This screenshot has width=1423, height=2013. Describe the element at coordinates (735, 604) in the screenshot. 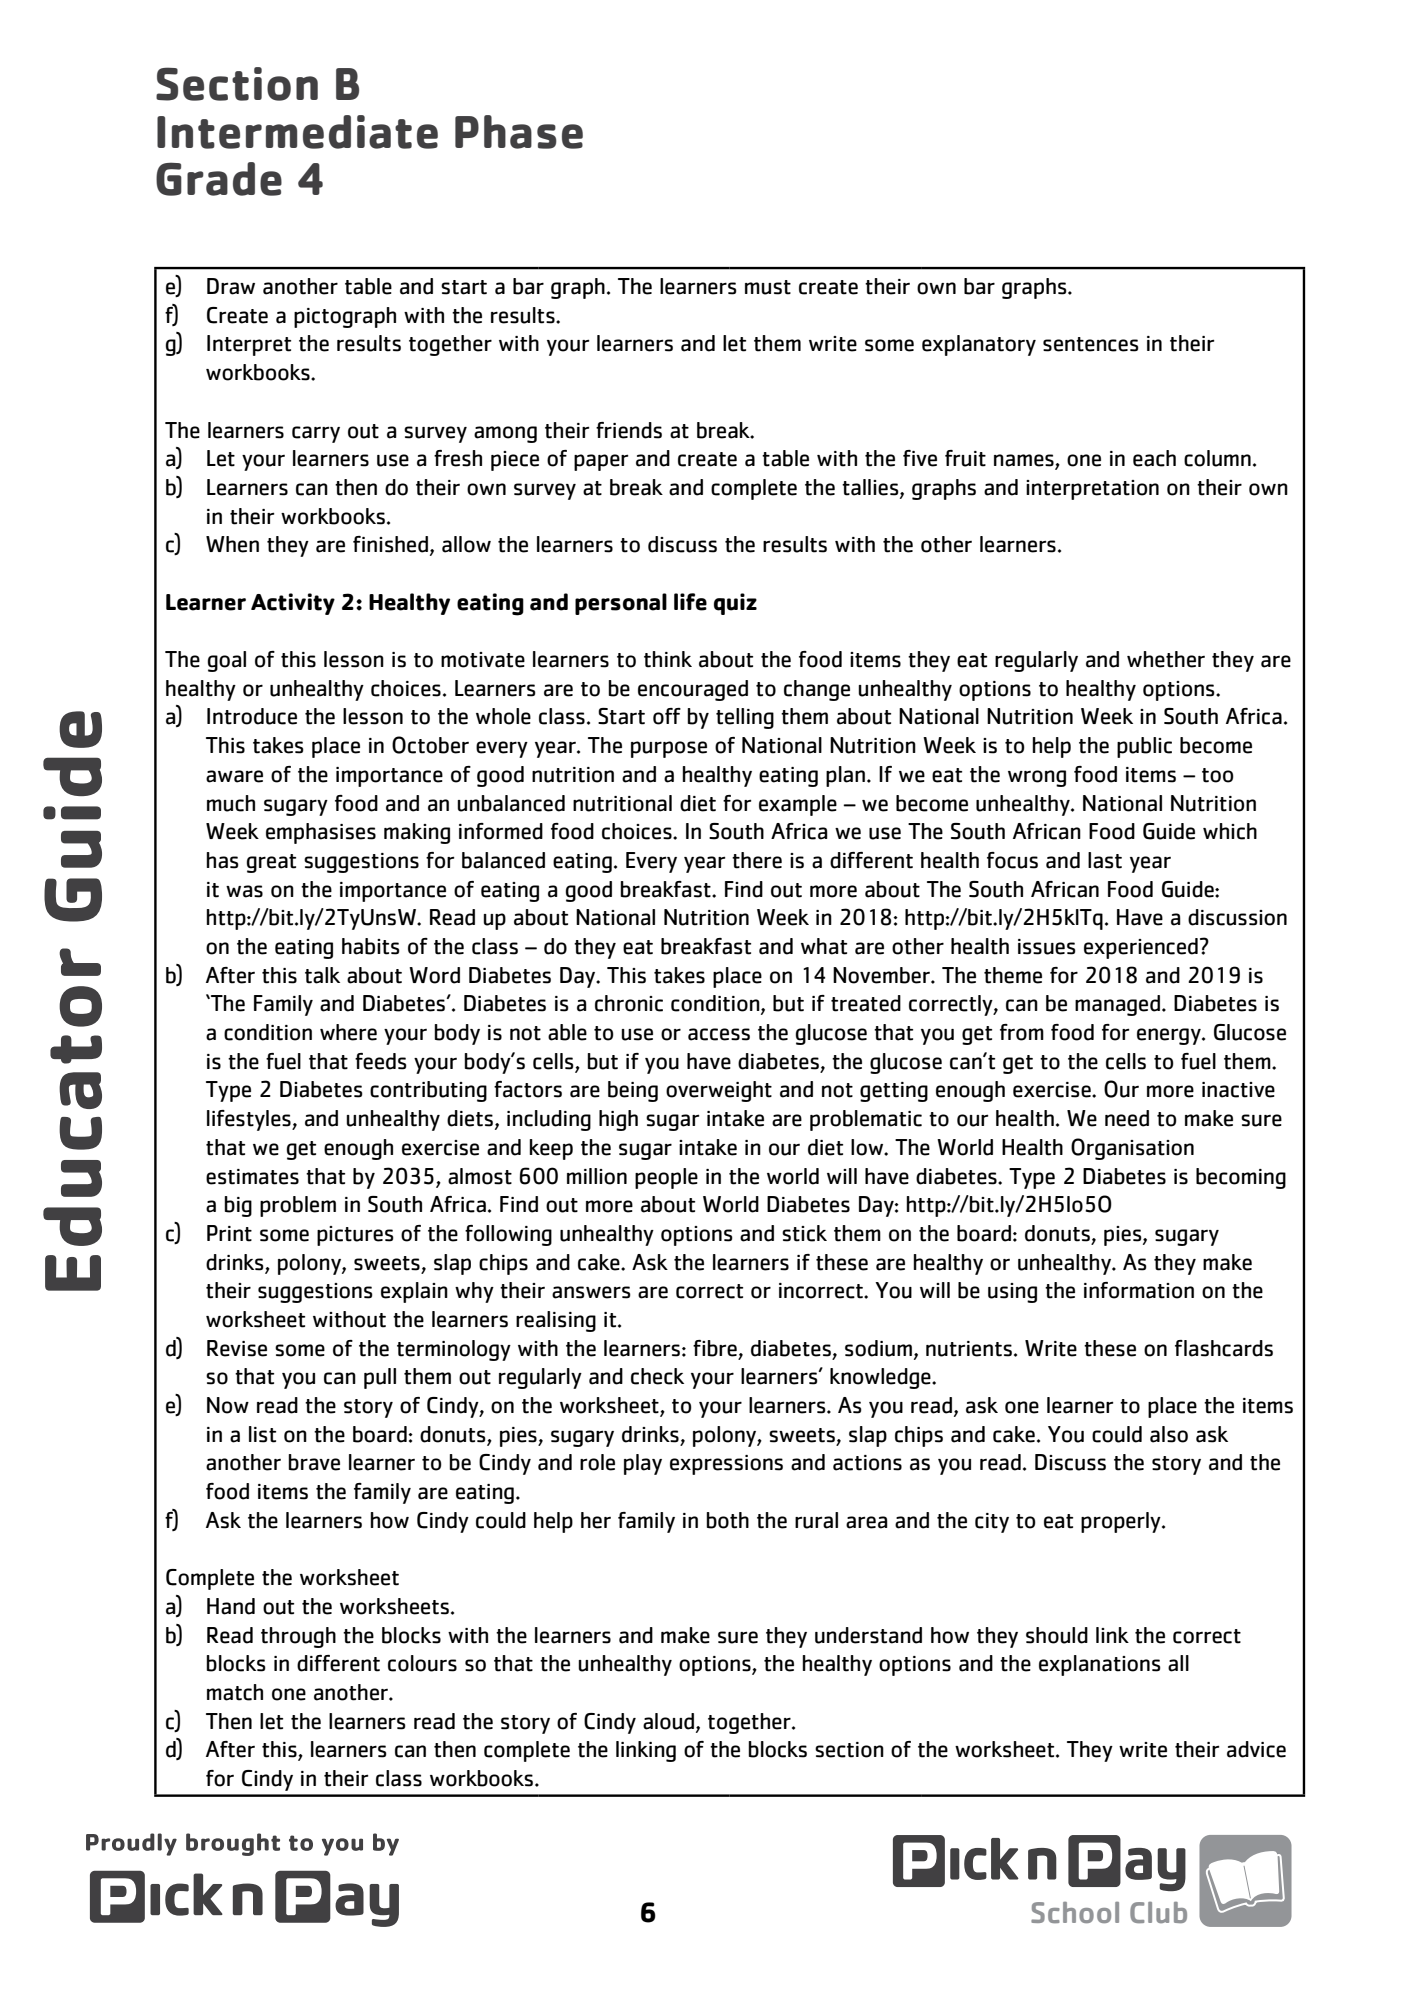

I see `quiz` at that location.
